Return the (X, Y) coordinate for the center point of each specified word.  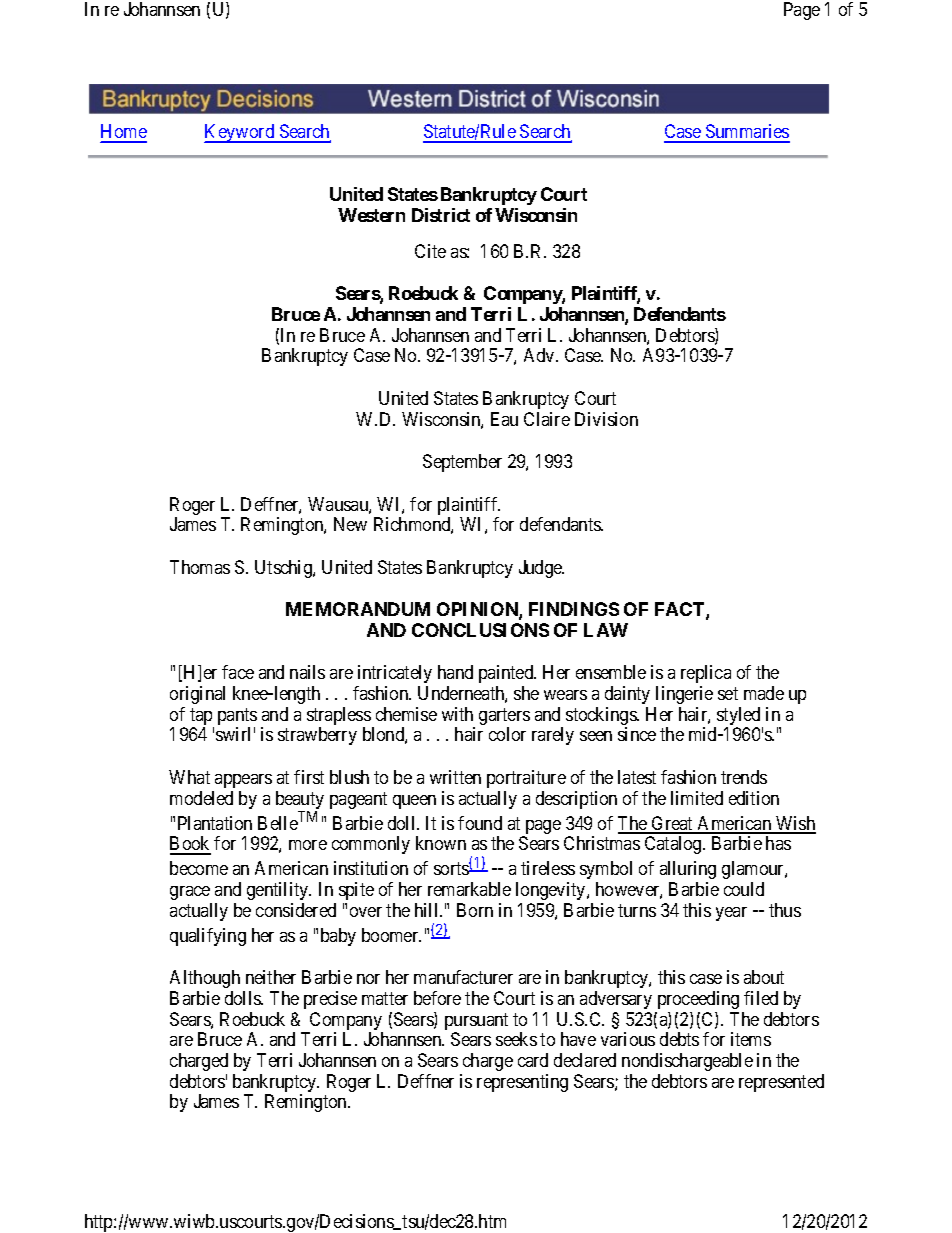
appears (243, 781)
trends (744, 777)
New (350, 524)
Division (606, 419)
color (507, 734)
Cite (430, 251)
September (462, 463)
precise (330, 1000)
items (751, 1039)
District (441, 215)
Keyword (240, 133)
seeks (516, 1039)
